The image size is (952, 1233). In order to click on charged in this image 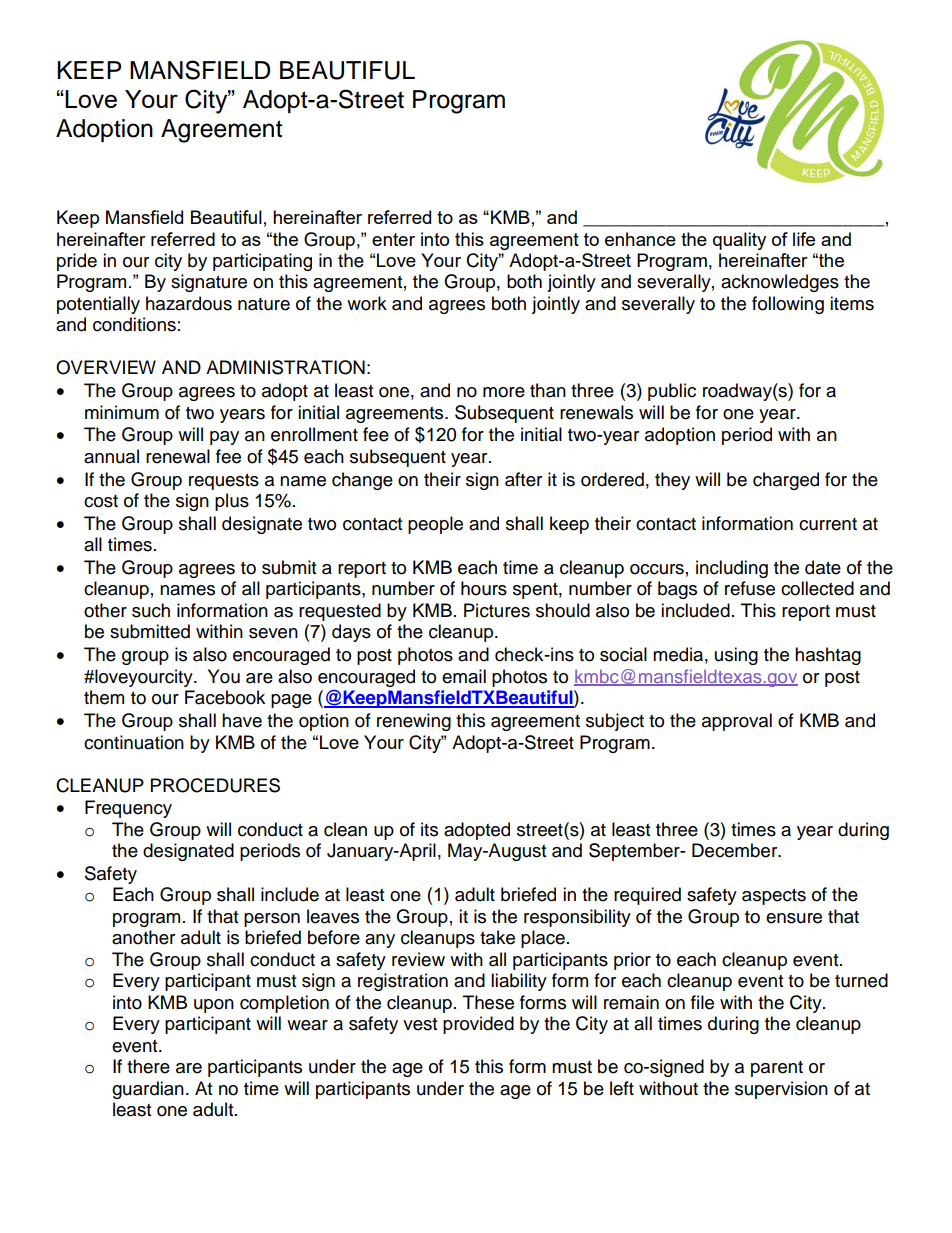, I will do `click(786, 481)`.
